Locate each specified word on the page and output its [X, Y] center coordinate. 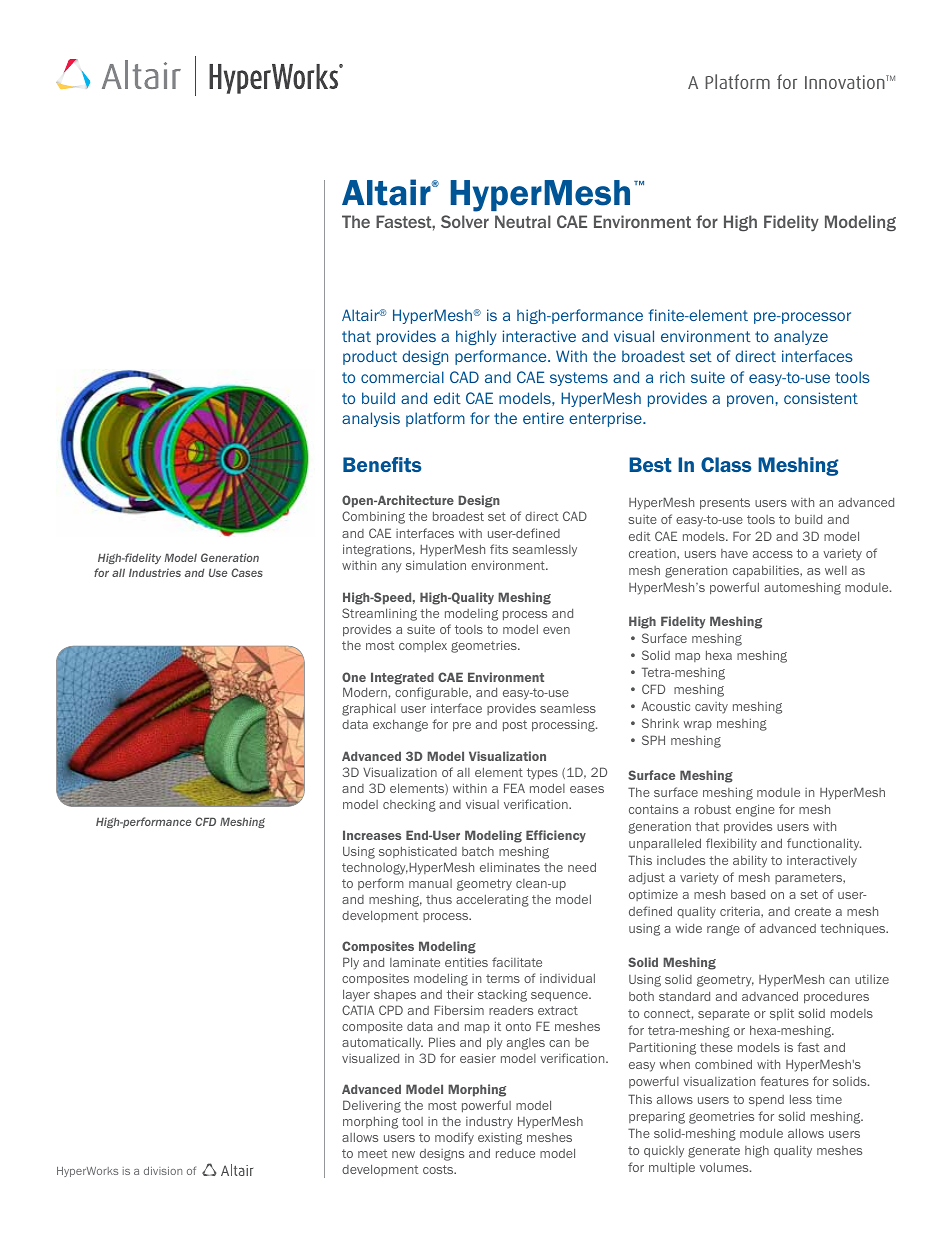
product [370, 357]
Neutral [523, 221]
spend [766, 1101]
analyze [801, 337]
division [163, 1171]
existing [500, 1139]
